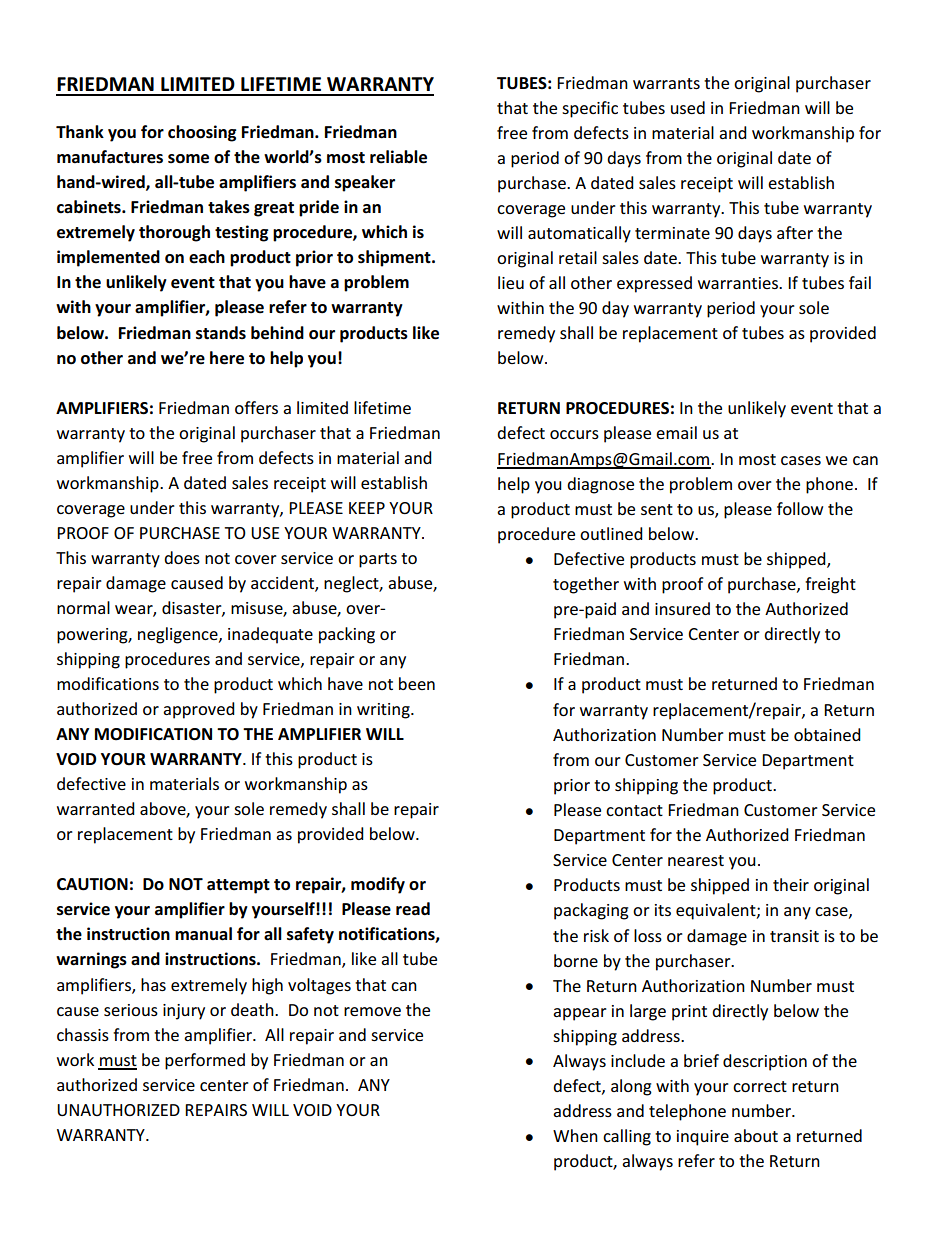 Image resolution: width=952 pixels, height=1233 pixels. I want to click on parts, so click(378, 560).
